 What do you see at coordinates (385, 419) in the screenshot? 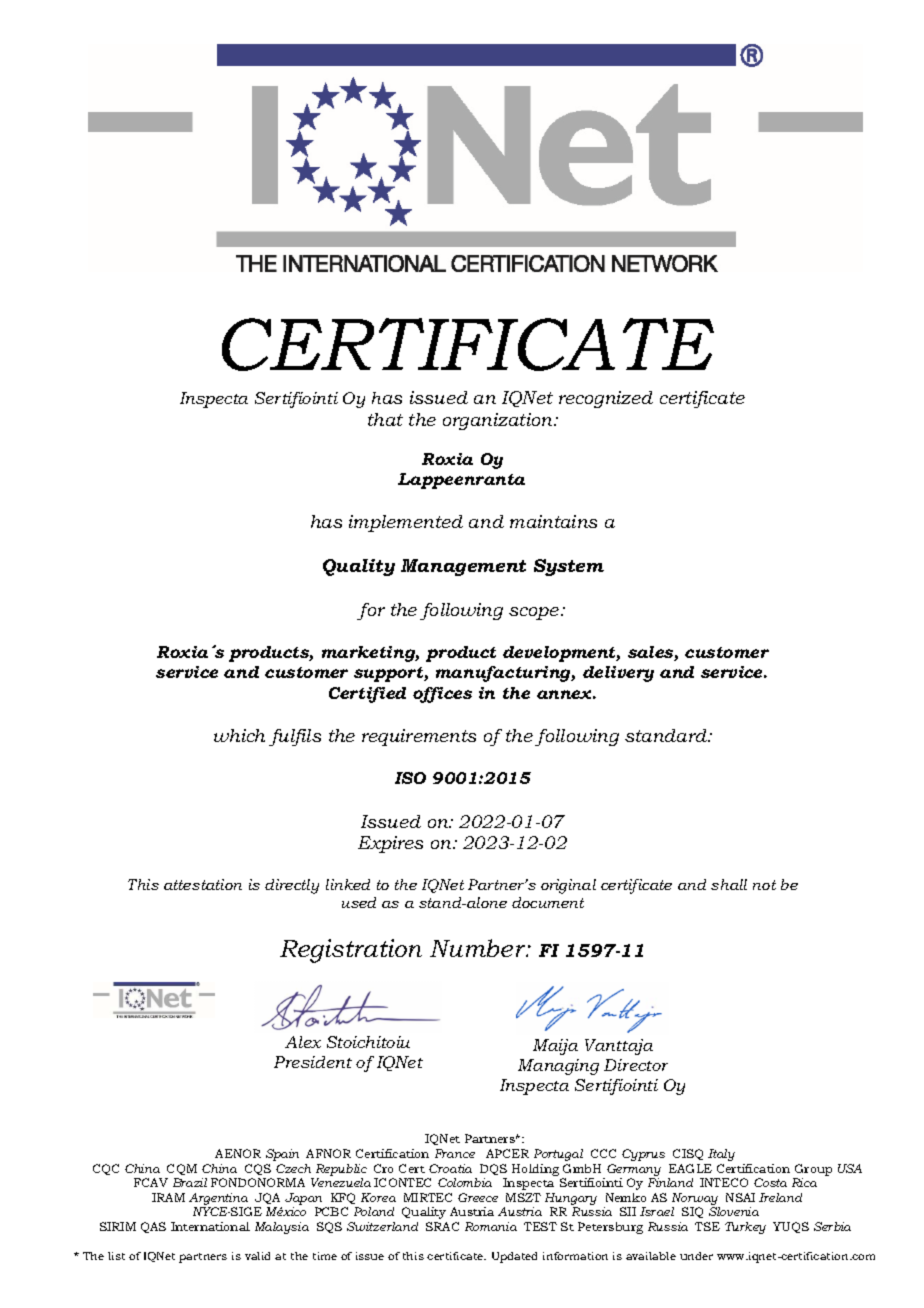
I see `that` at bounding box center [385, 419].
